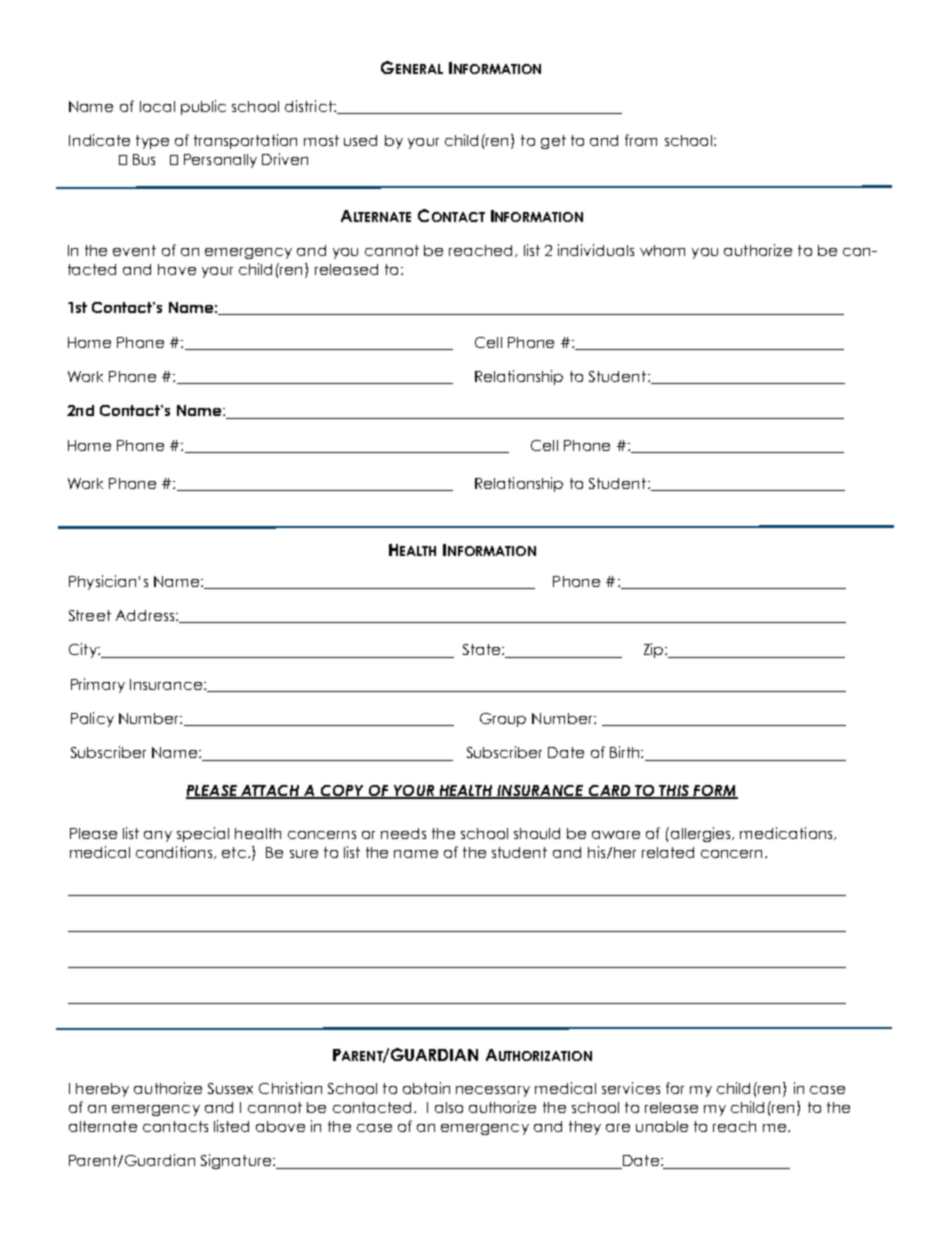 This screenshot has width=952, height=1233. What do you see at coordinates (449, 1107) in the screenshot?
I see `also` at bounding box center [449, 1107].
